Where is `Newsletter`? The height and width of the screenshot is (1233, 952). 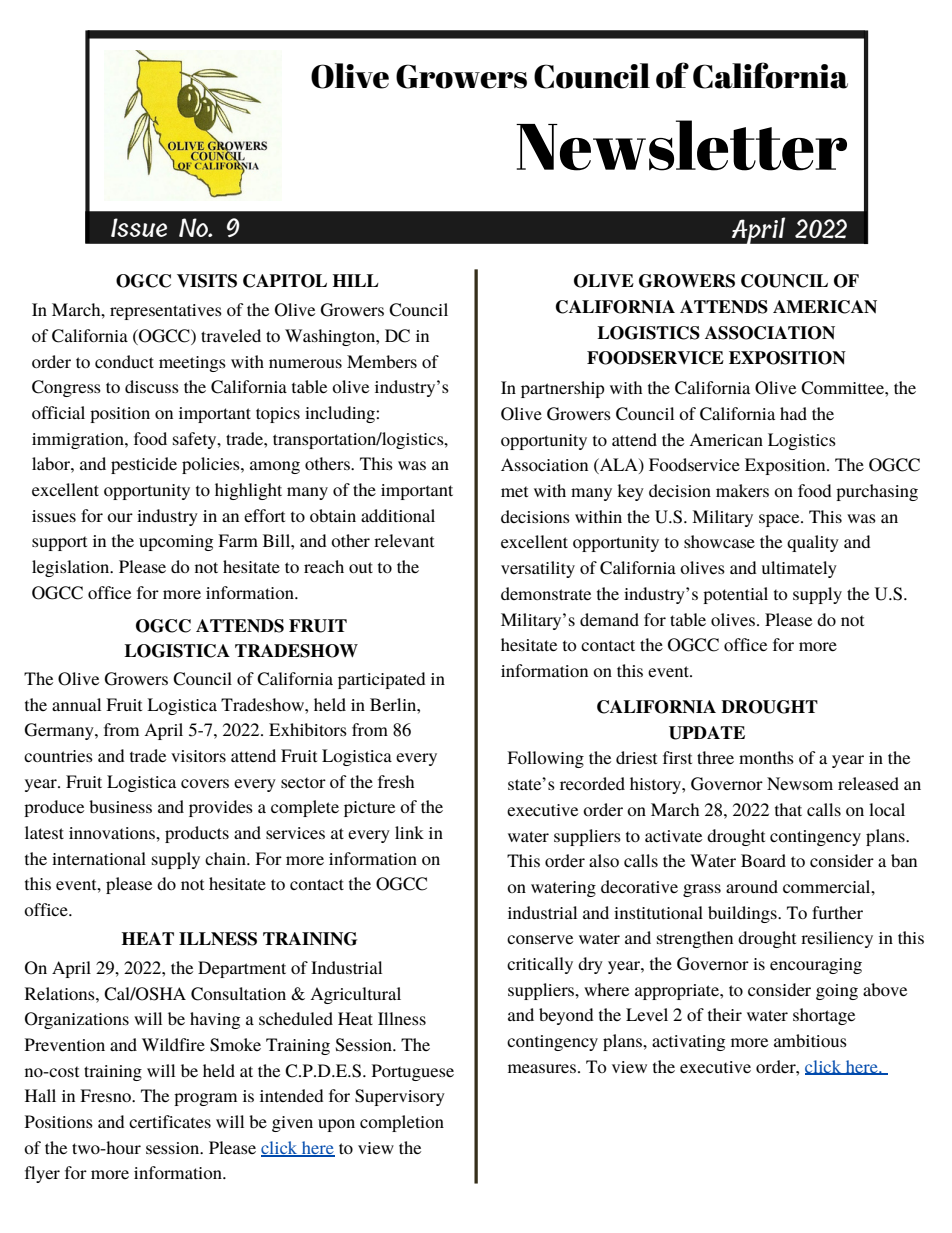 Newsletter is located at coordinates (681, 145).
